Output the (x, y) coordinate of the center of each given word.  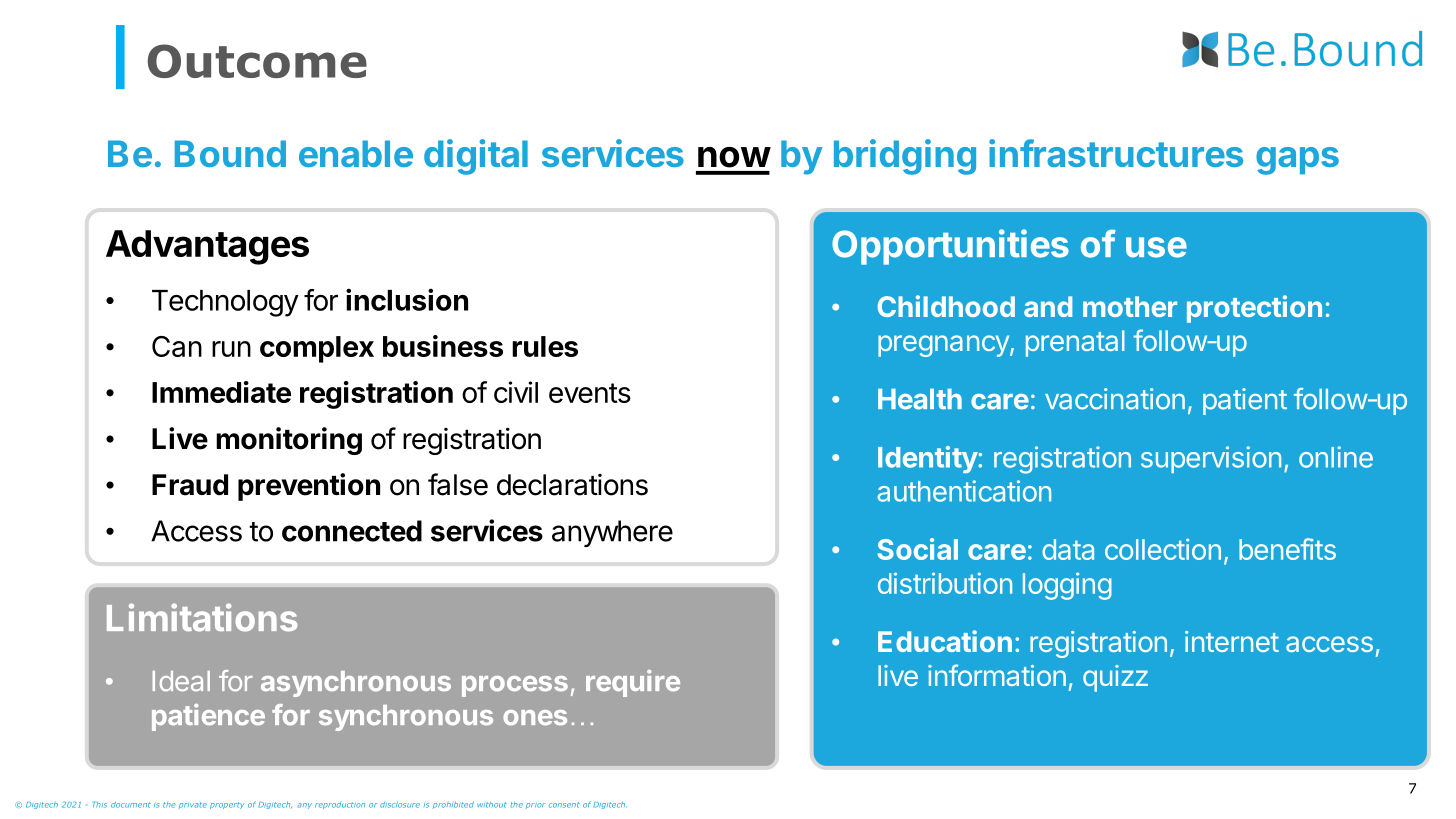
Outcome (257, 61)
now (734, 157)
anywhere (612, 533)
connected (352, 531)
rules (545, 346)
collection (1163, 549)
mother (1130, 306)
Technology (225, 303)
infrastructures (1116, 153)
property (227, 805)
